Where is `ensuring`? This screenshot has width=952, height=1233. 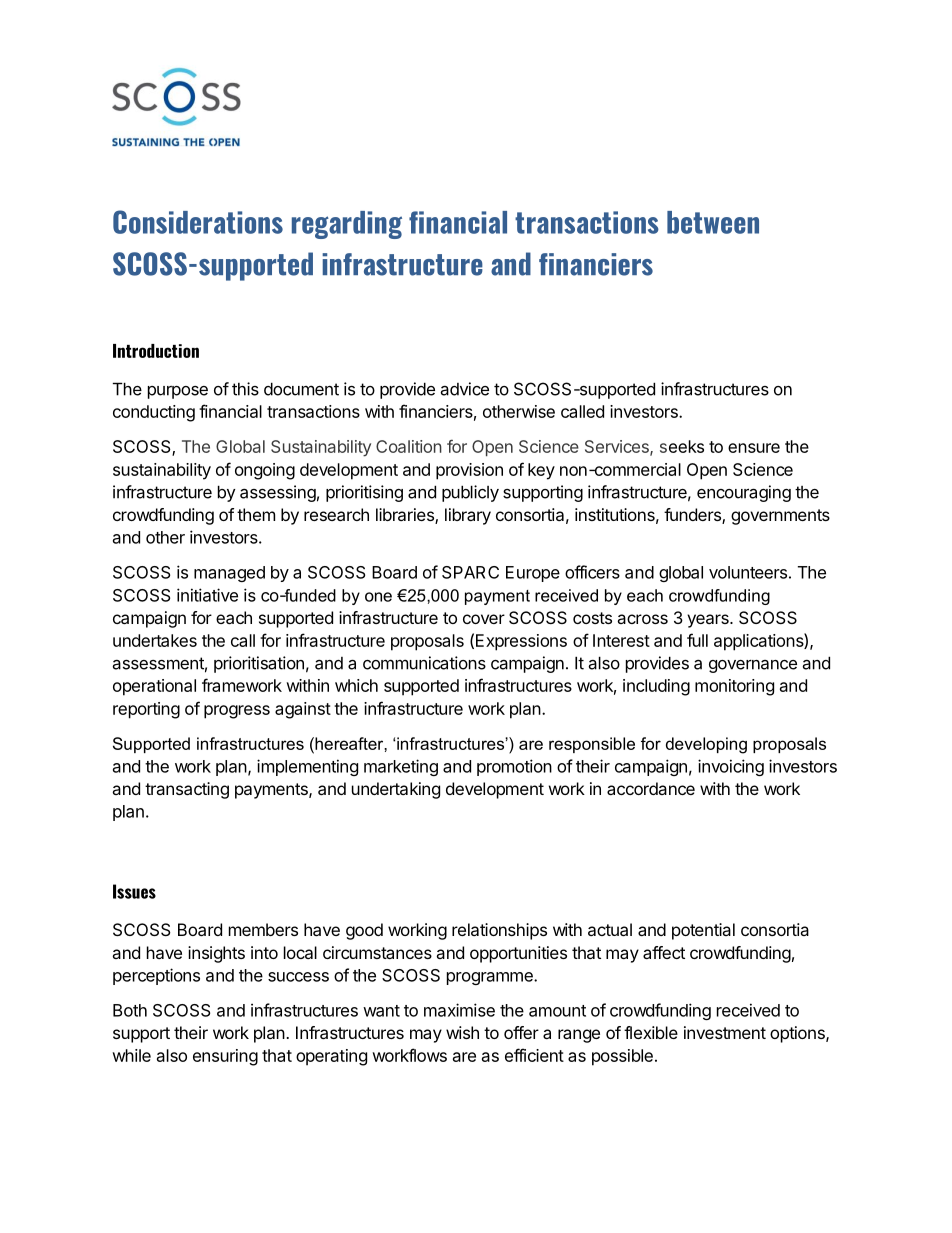
ensuring is located at coordinates (225, 1057).
